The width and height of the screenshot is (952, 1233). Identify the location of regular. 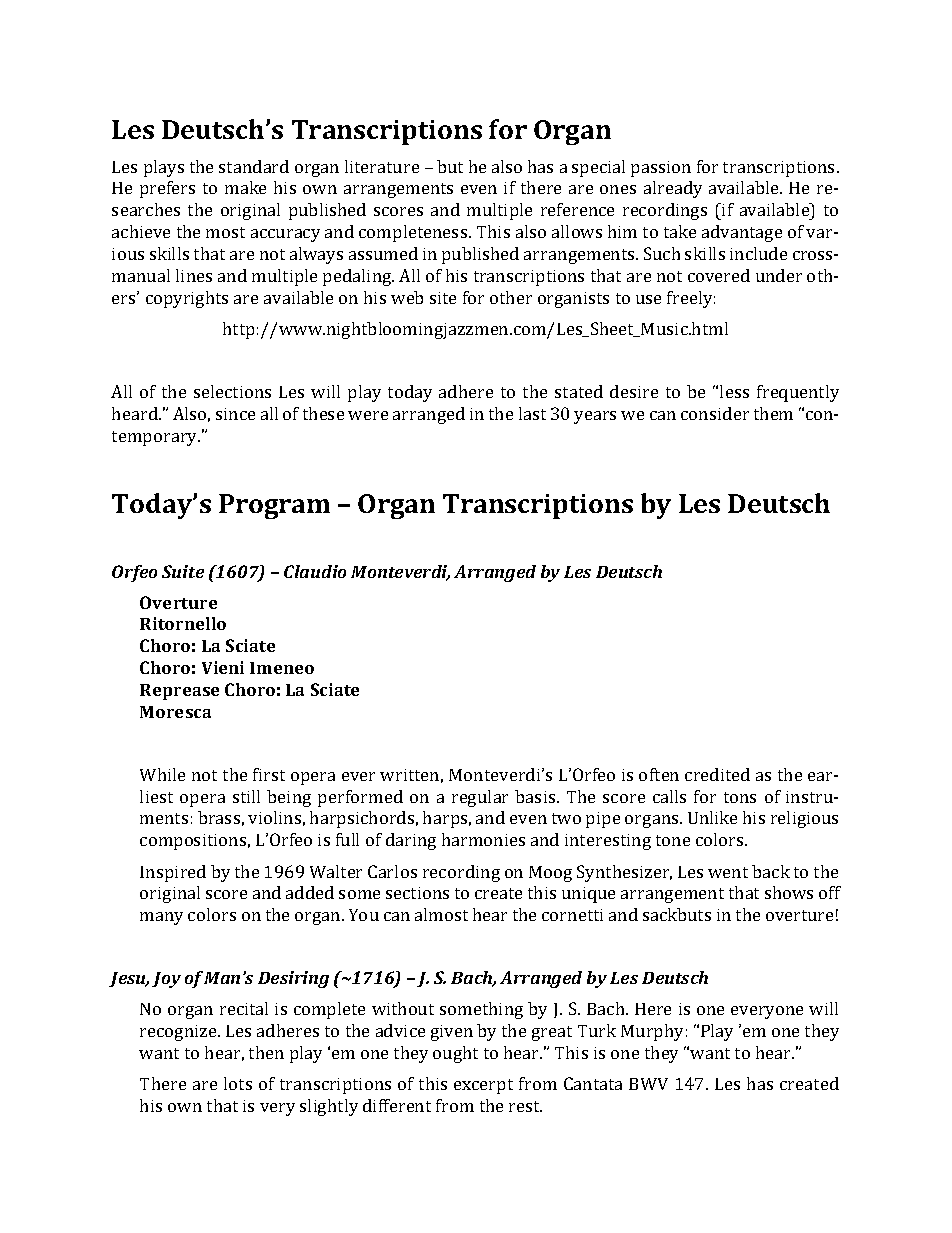
(480, 798).
